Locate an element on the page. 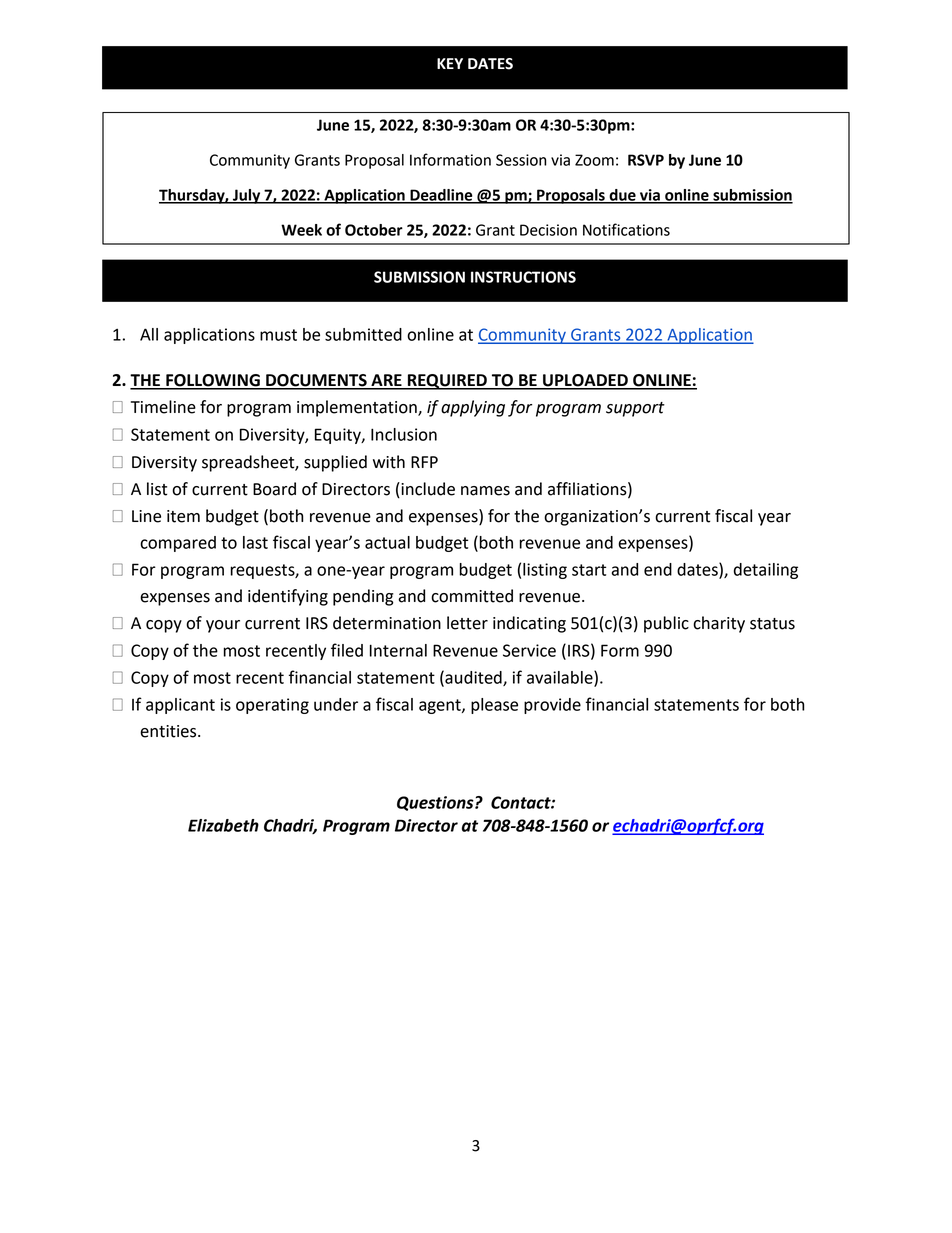  RSVP is located at coordinates (646, 160).
